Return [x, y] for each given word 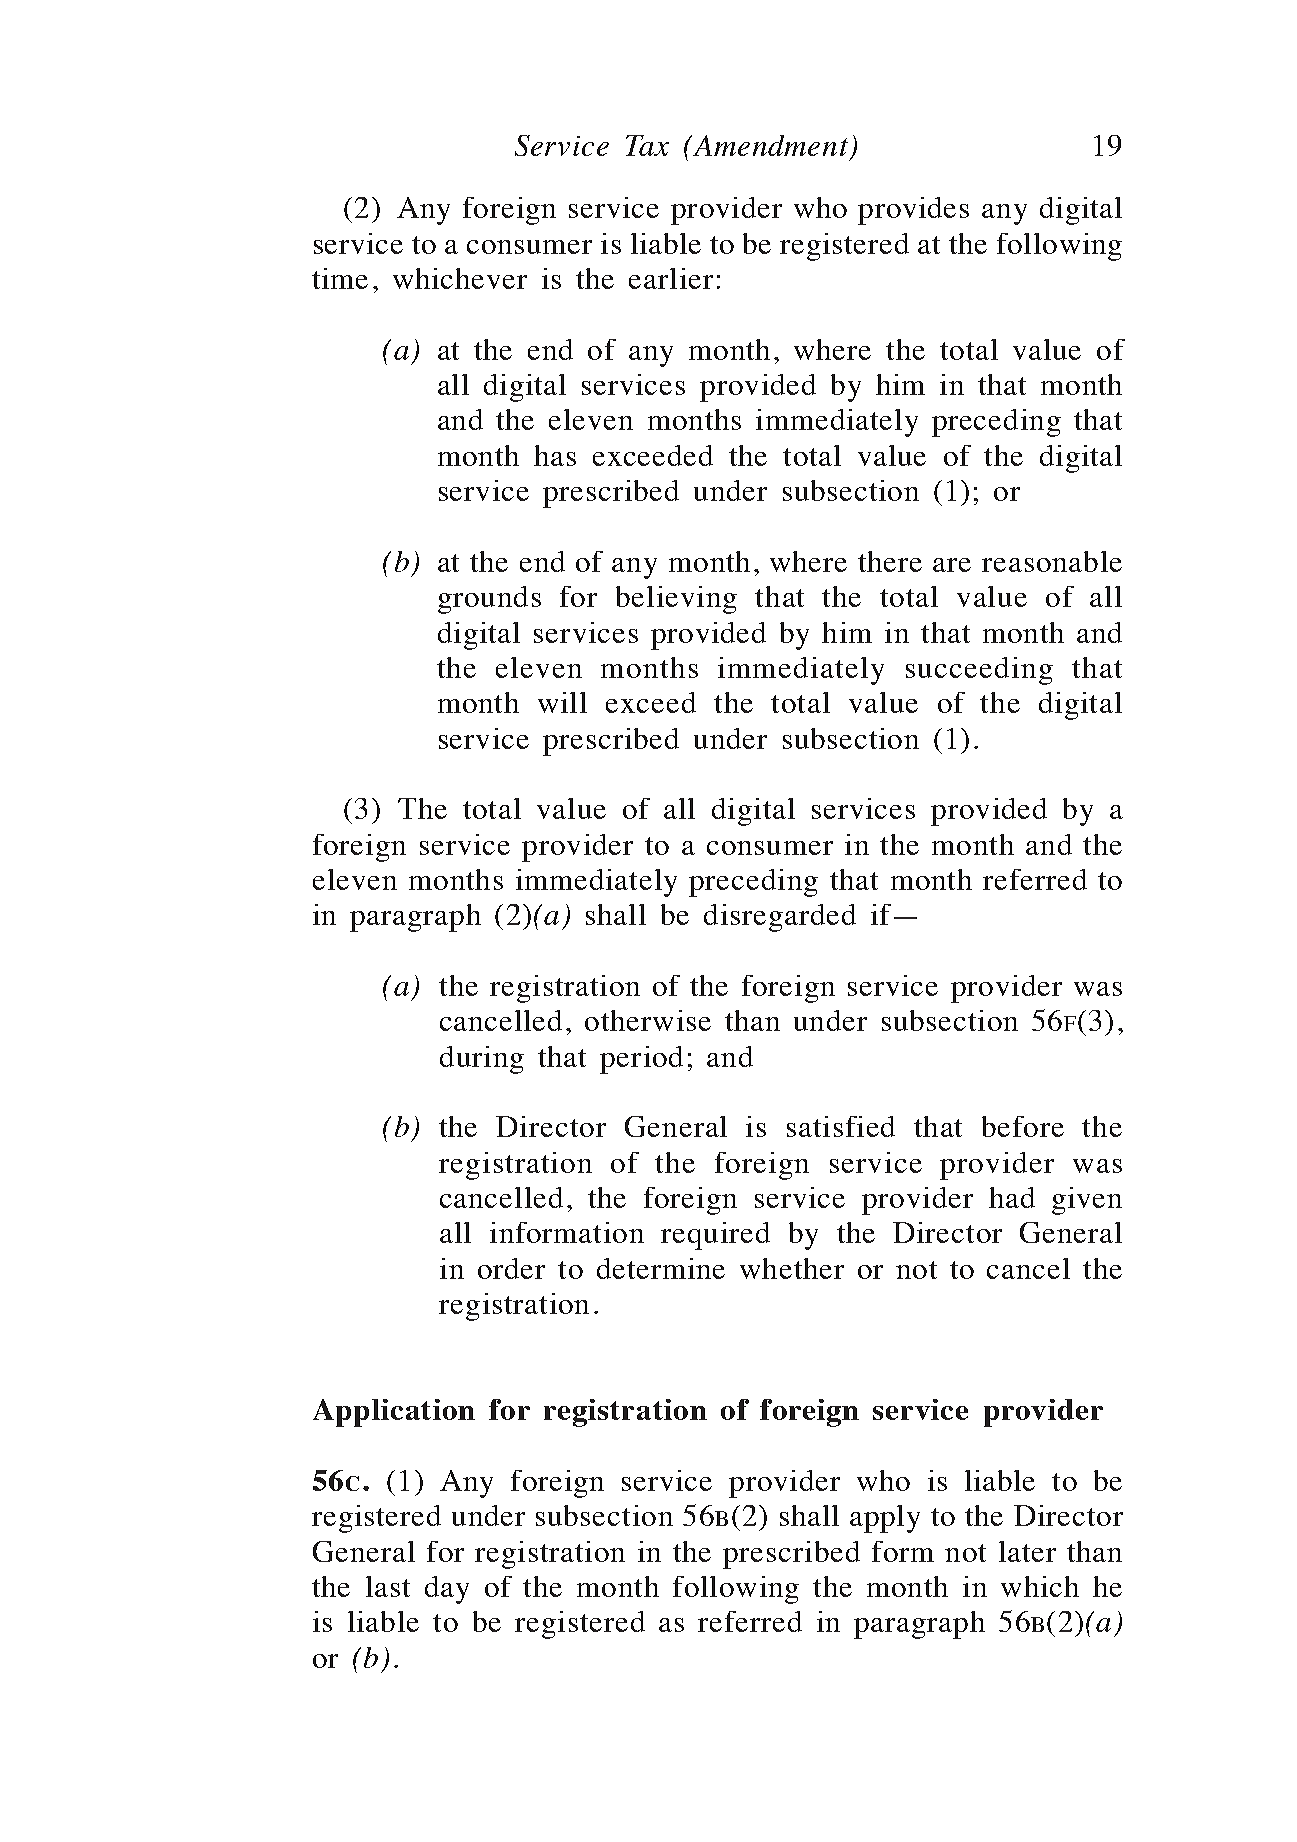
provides [913, 211]
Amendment [769, 145]
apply [885, 1519]
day [447, 1590]
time [340, 278]
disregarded [780, 918]
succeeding [979, 671]
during [482, 1060]
